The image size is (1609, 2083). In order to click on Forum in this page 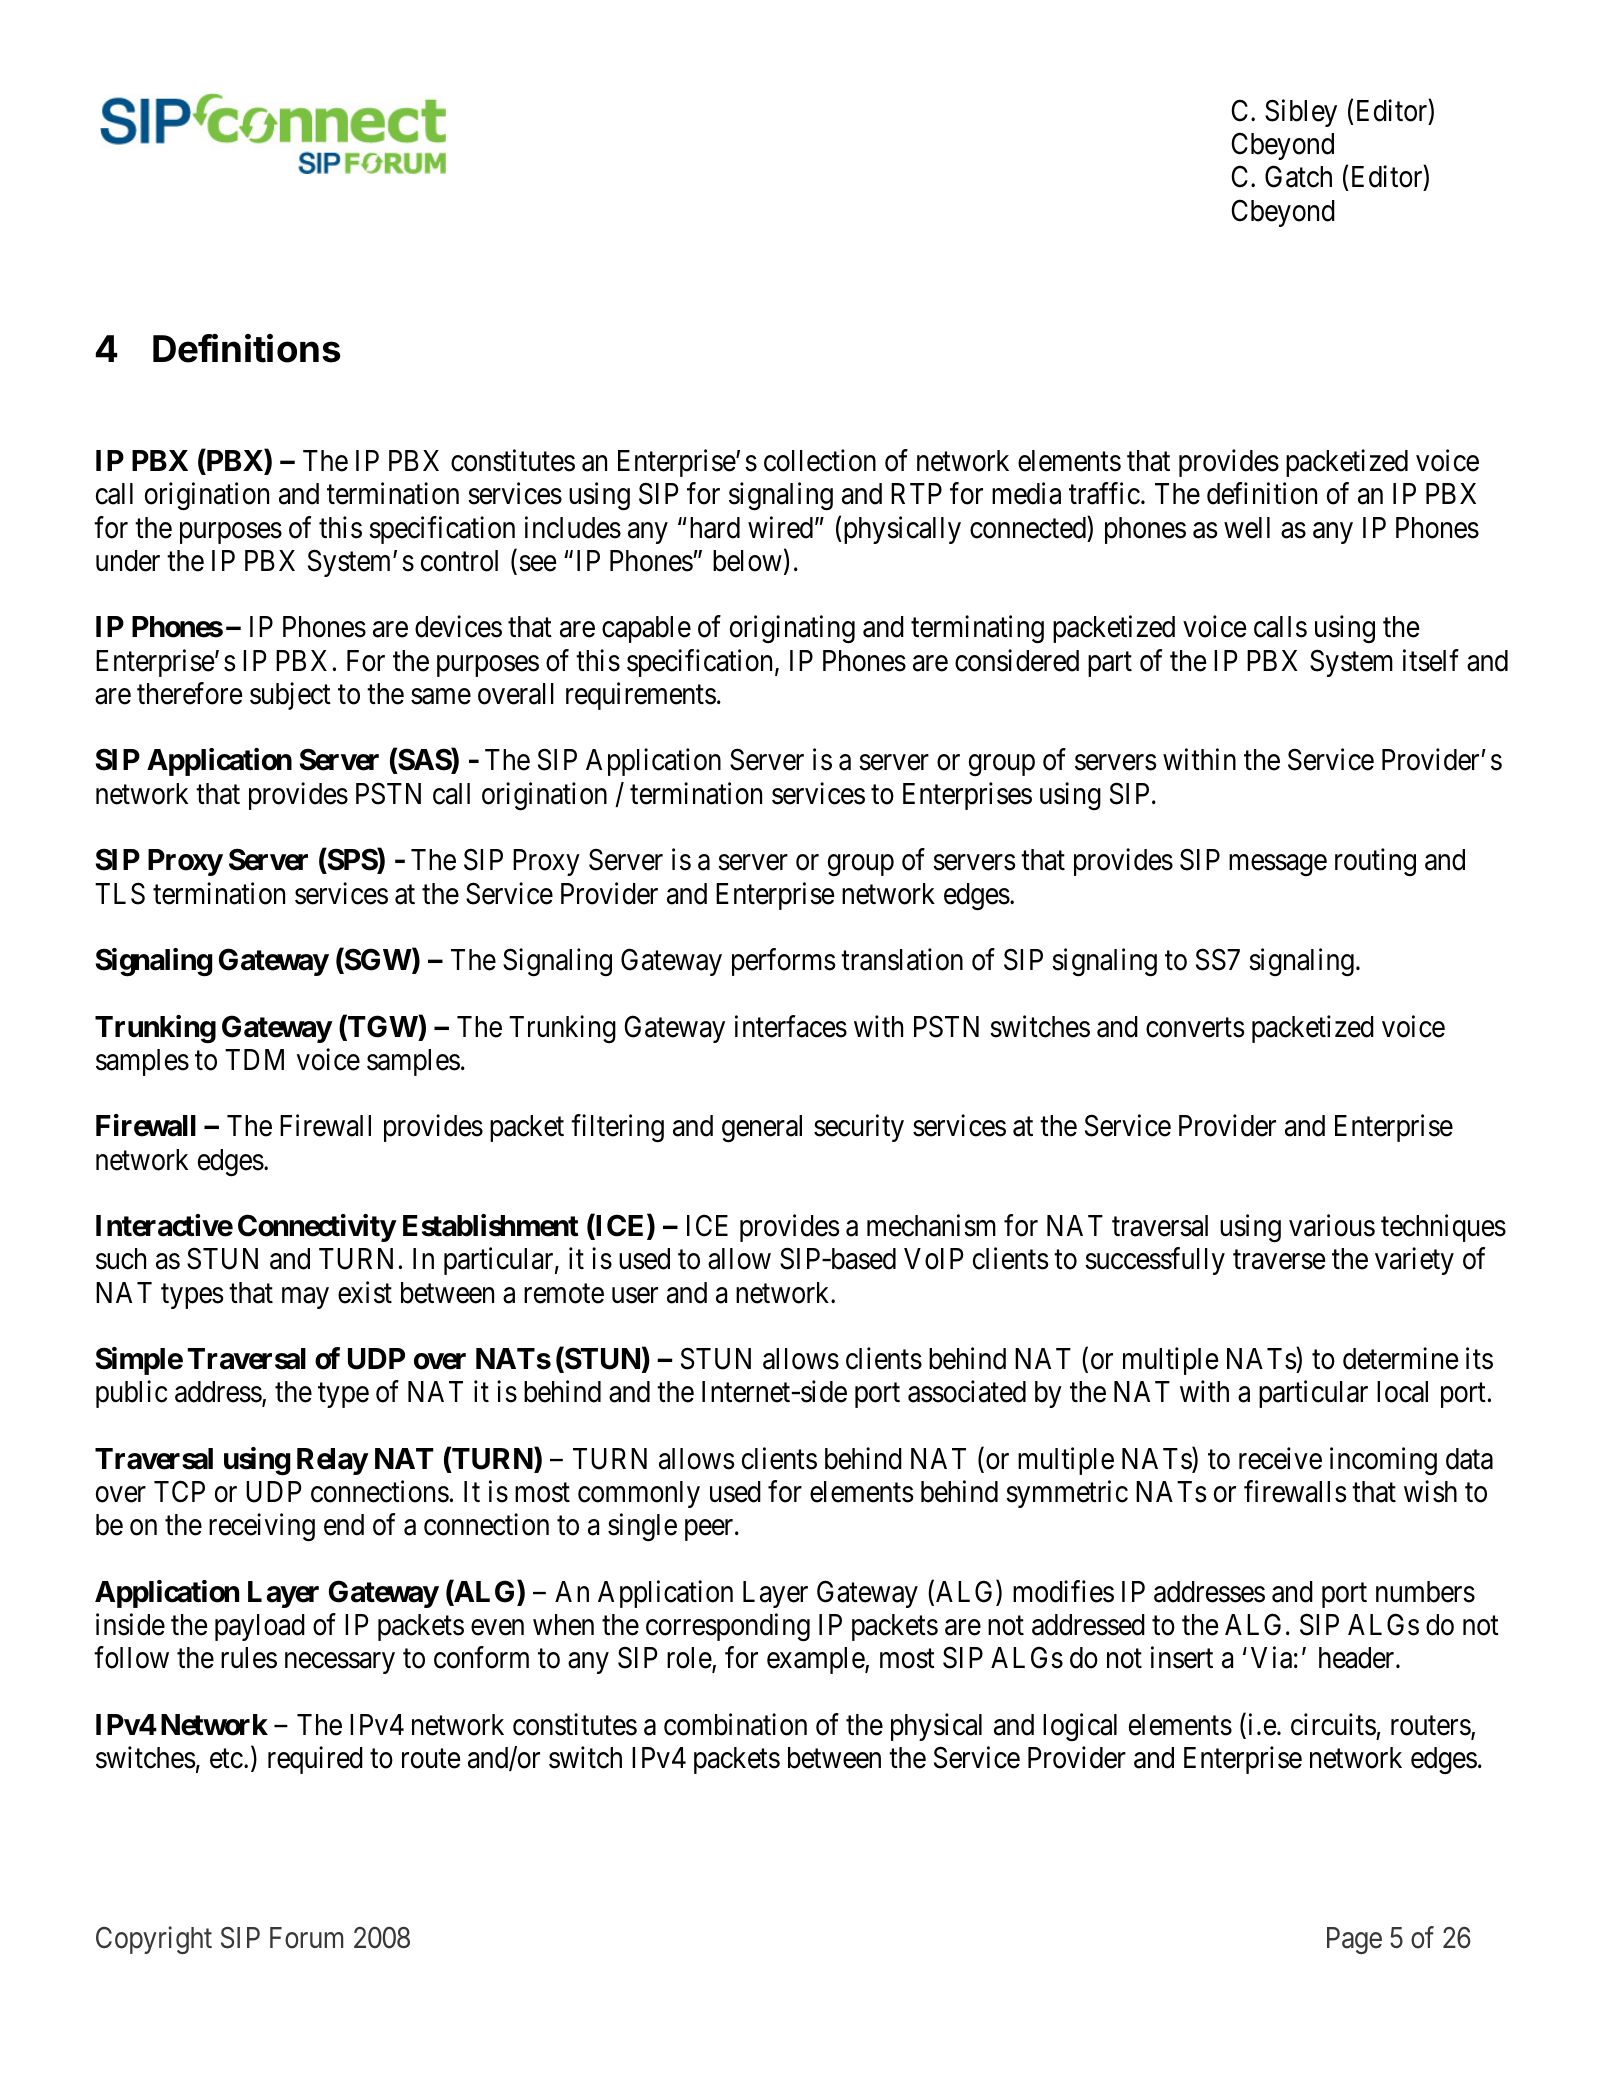, I will do `click(306, 1938)`.
